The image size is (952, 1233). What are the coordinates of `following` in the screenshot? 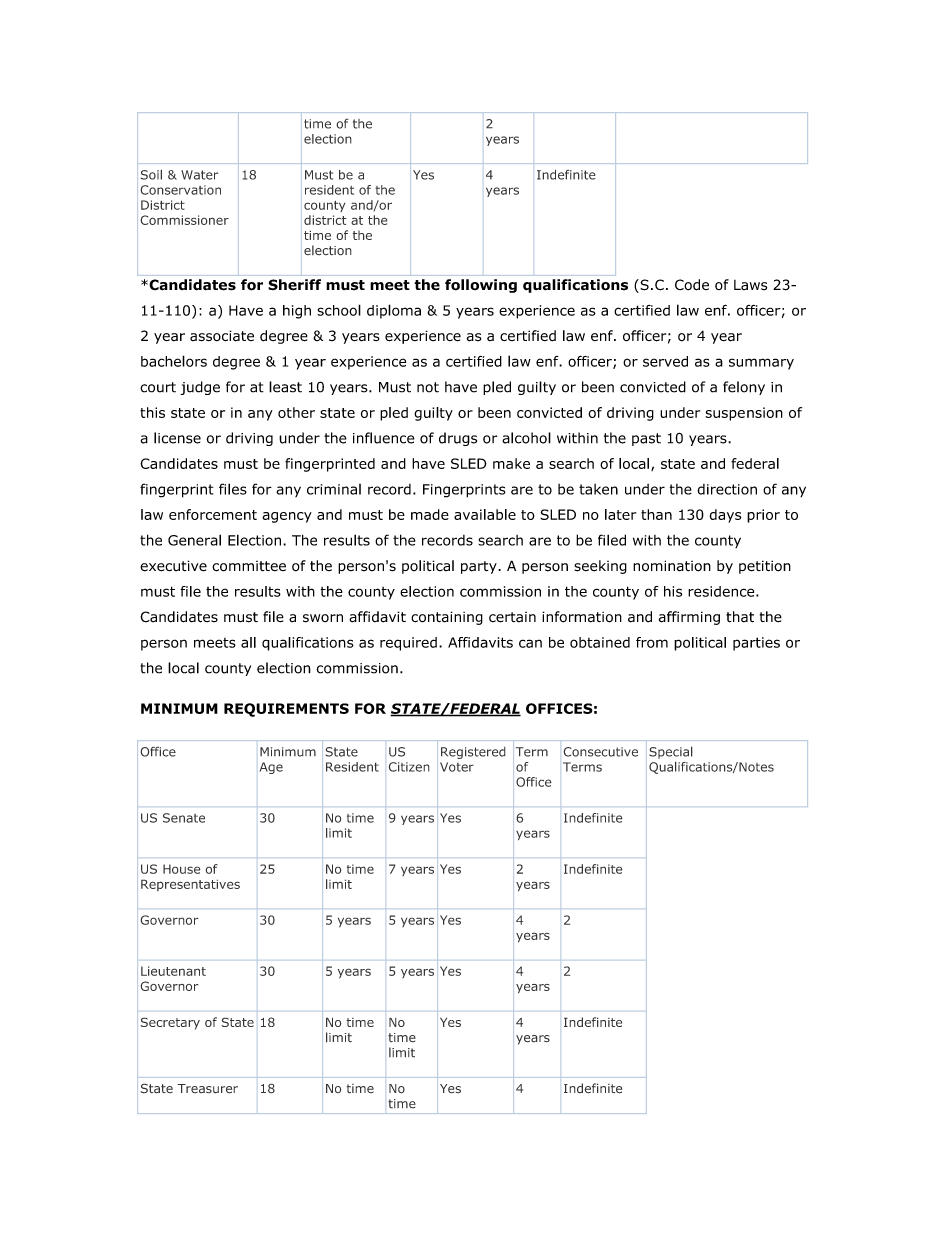 It's located at (481, 286).
